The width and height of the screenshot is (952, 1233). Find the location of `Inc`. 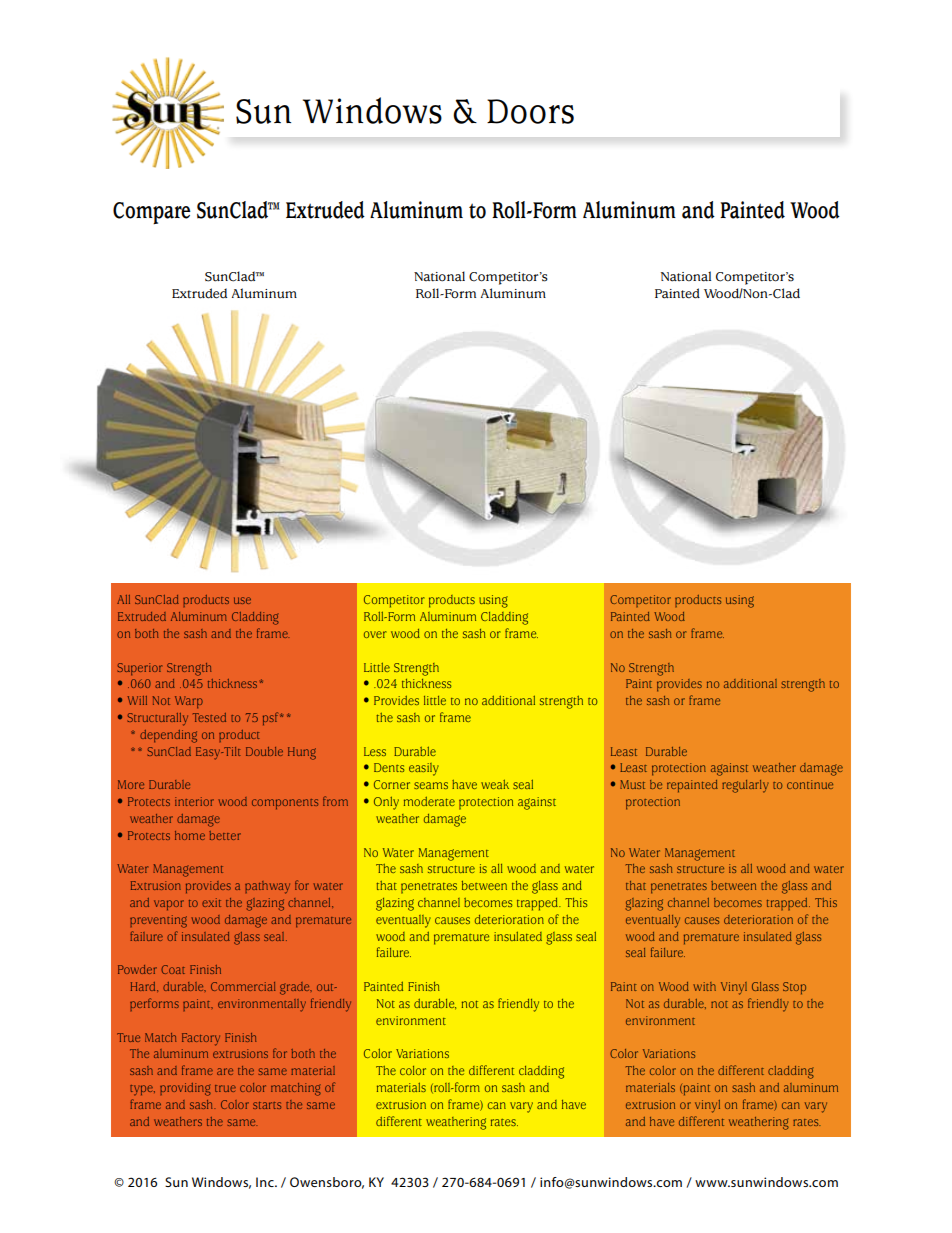

Inc is located at coordinates (266, 1182).
